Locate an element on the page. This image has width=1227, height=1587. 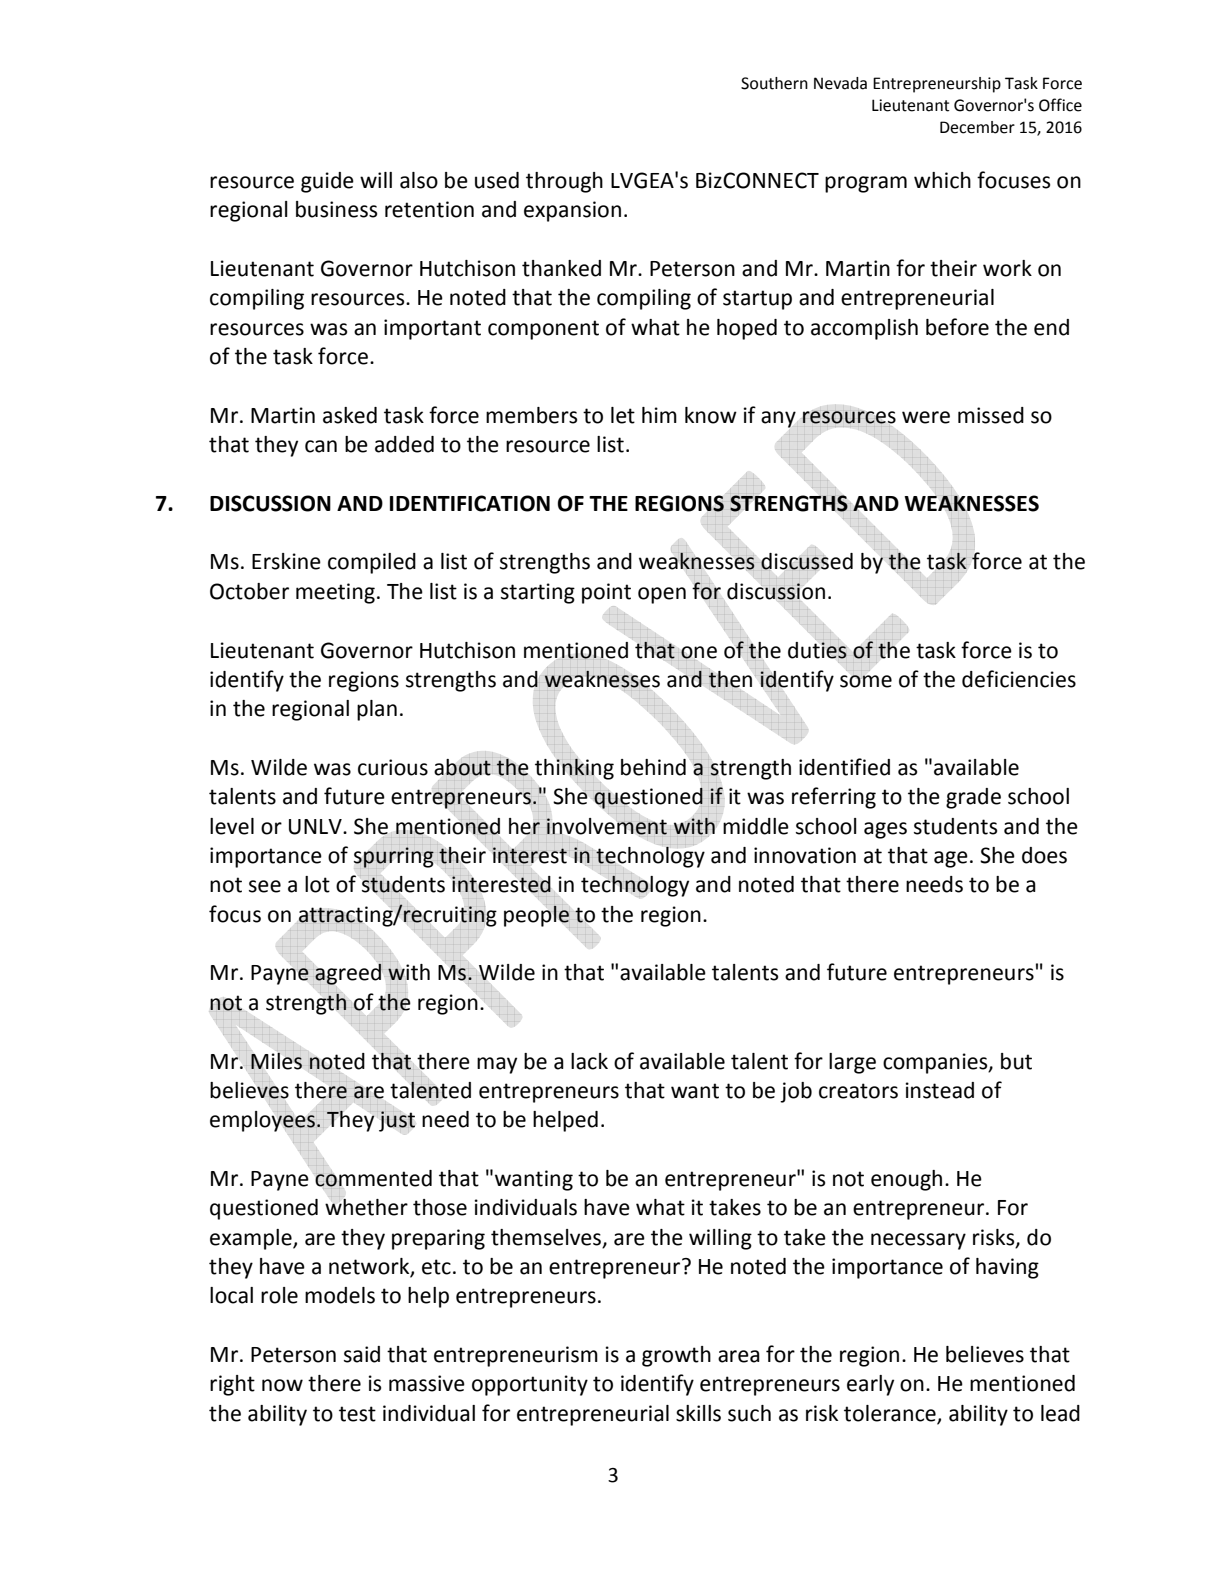
instead is located at coordinates (940, 1090).
